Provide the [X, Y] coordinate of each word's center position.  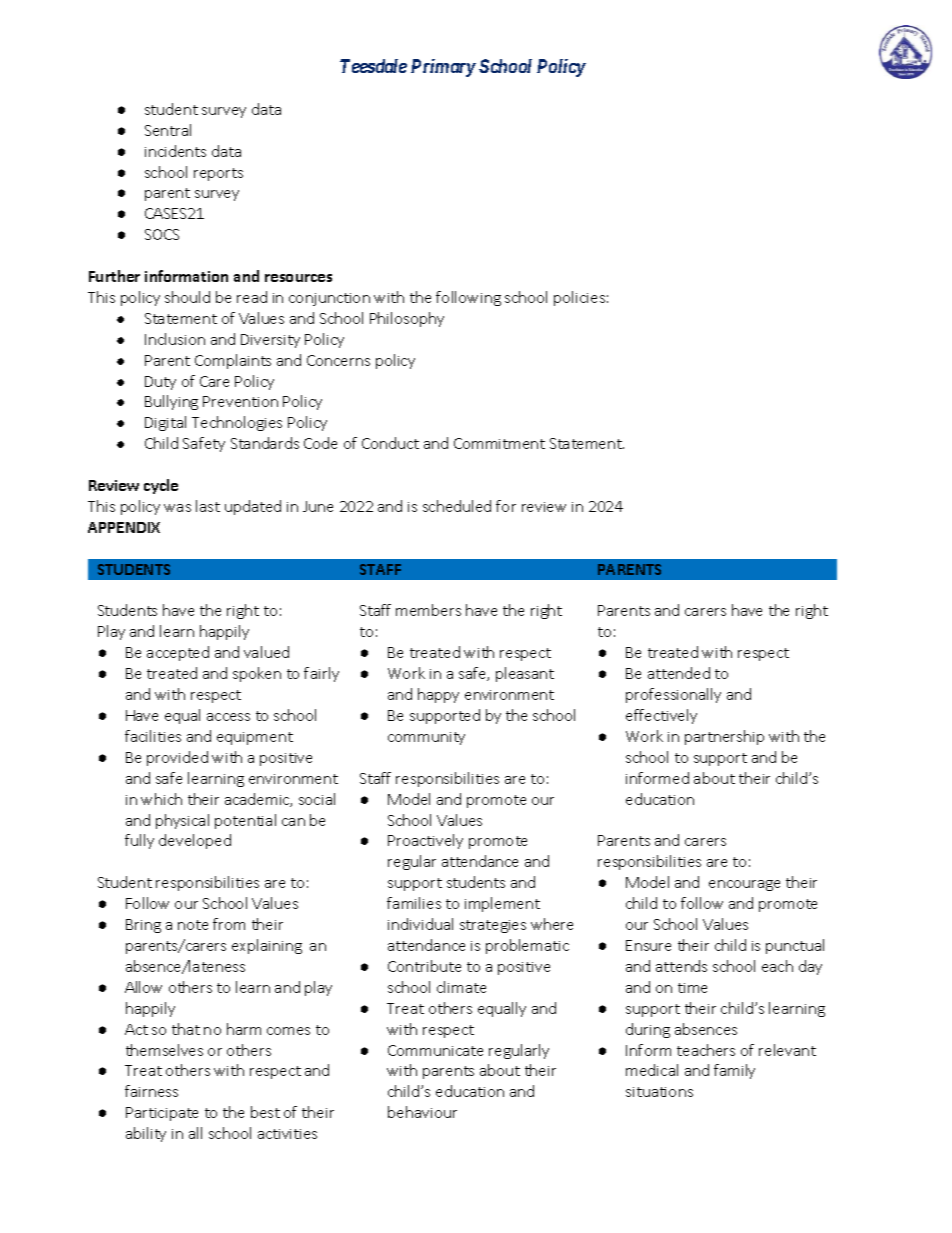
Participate [162, 1114]
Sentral [168, 130]
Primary [443, 68]
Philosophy [407, 319]
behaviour [422, 1112]
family [734, 1071]
